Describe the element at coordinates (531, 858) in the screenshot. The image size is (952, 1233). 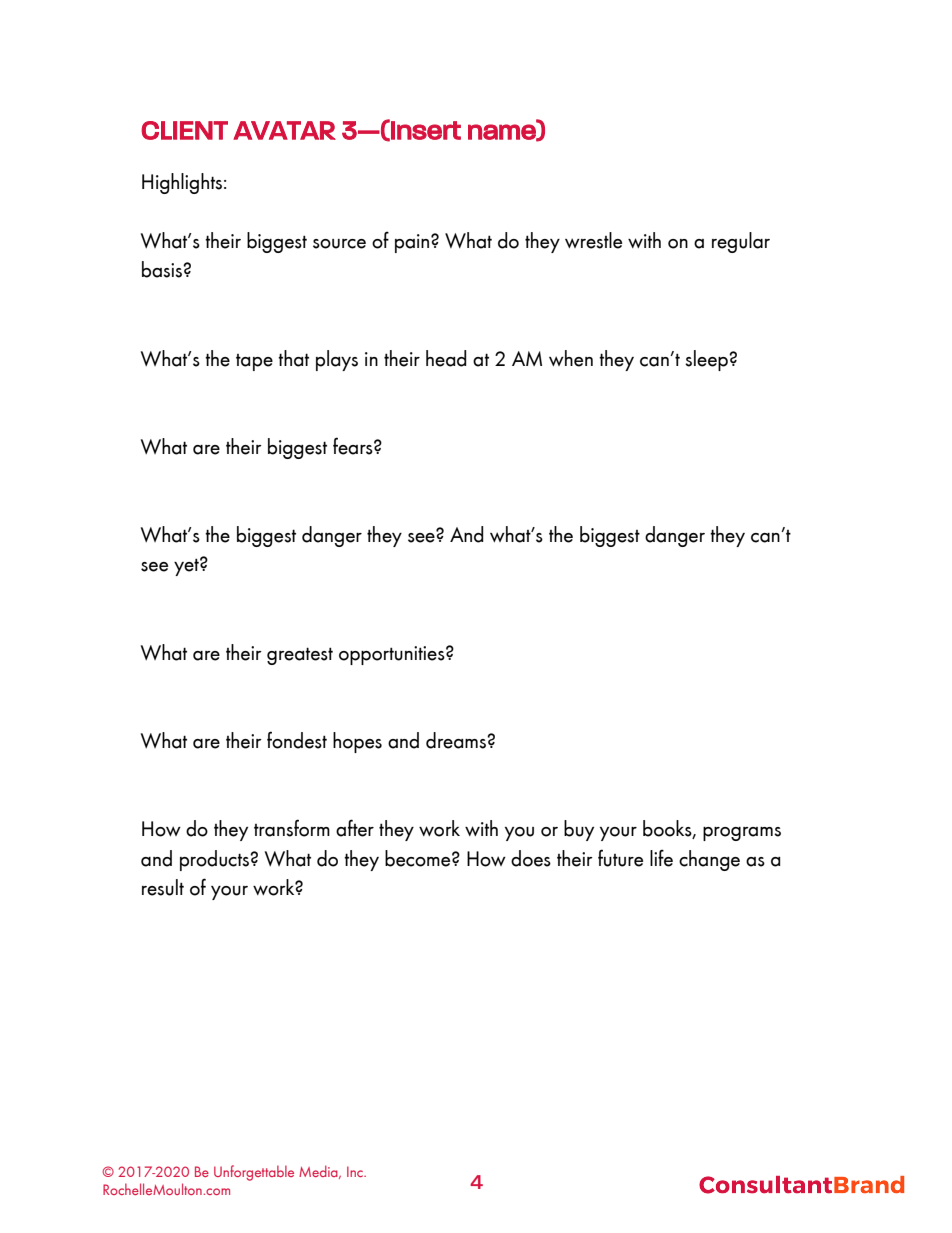
I see `does` at that location.
